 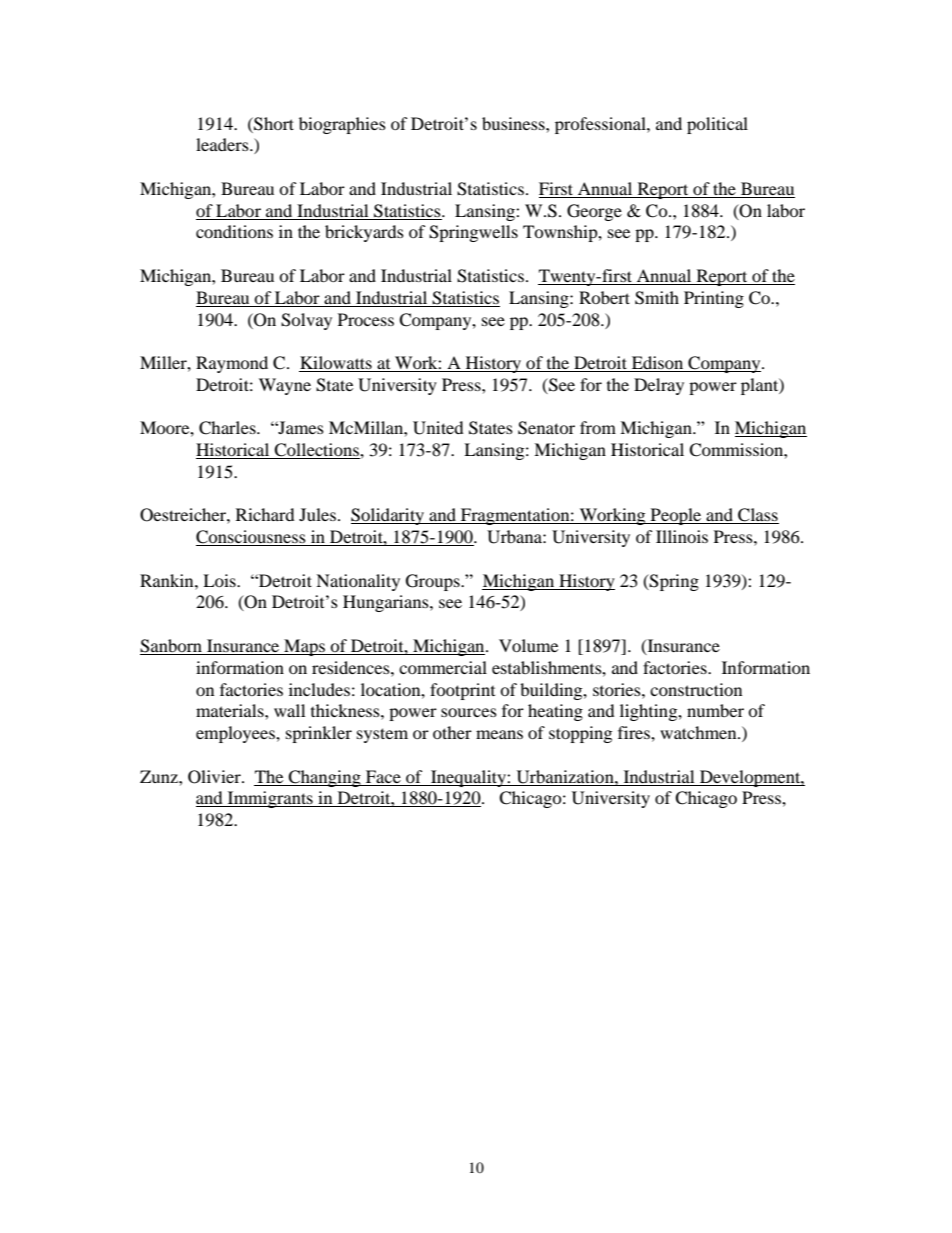 I want to click on Groups, so click(x=434, y=582).
